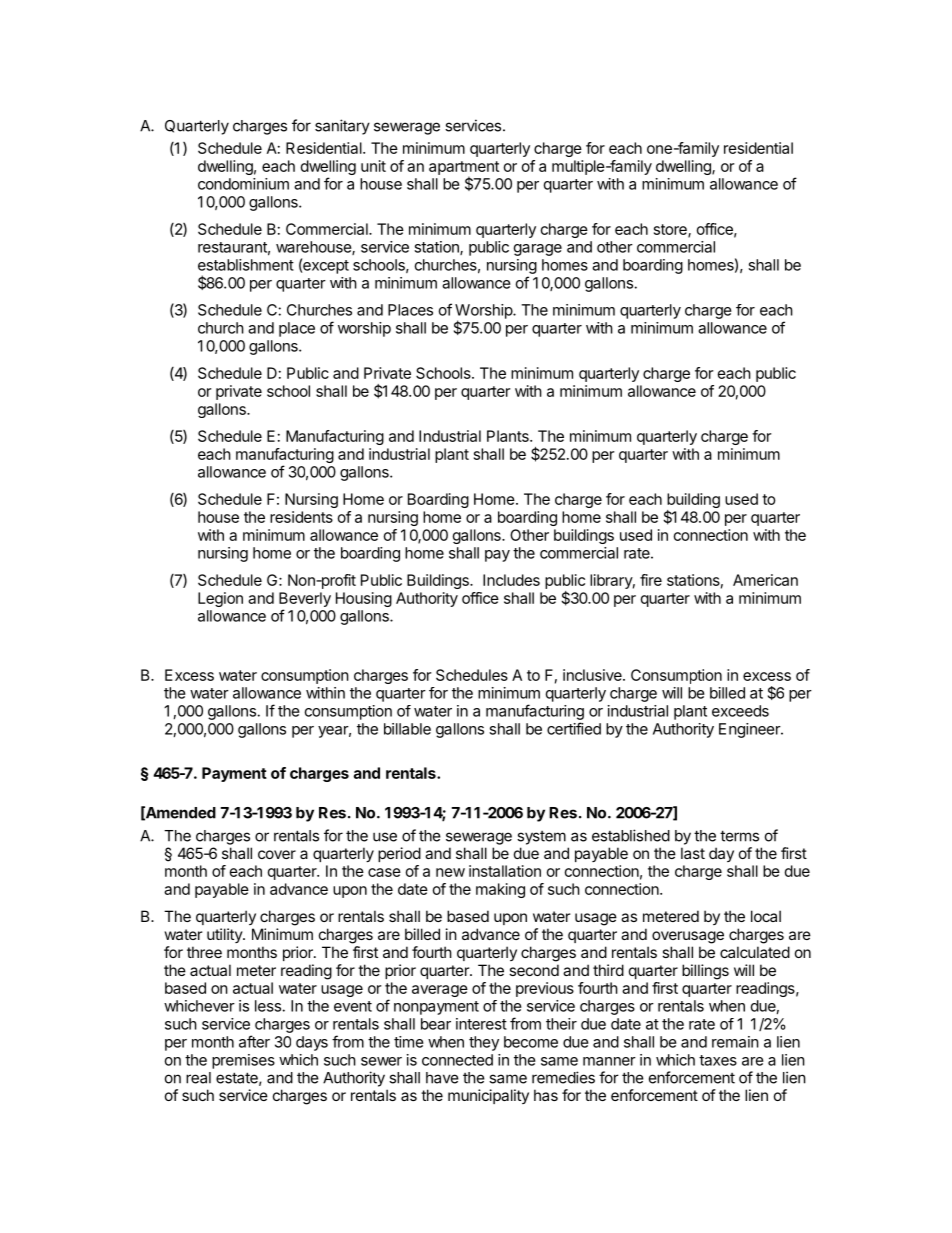  I want to click on exceeds, so click(740, 711).
